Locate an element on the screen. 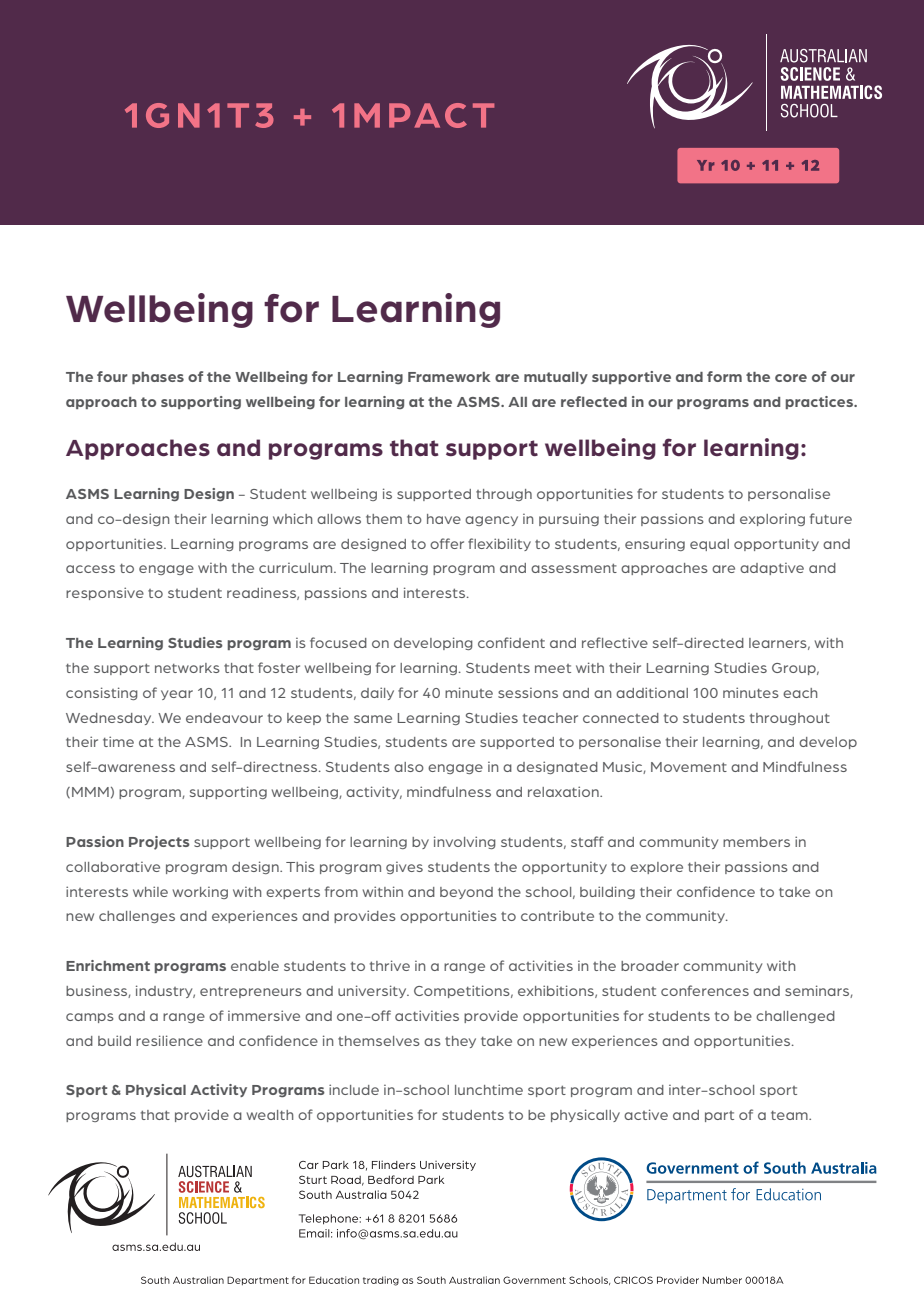 The width and height of the screenshot is (924, 1308). wealth is located at coordinates (270, 1115).
